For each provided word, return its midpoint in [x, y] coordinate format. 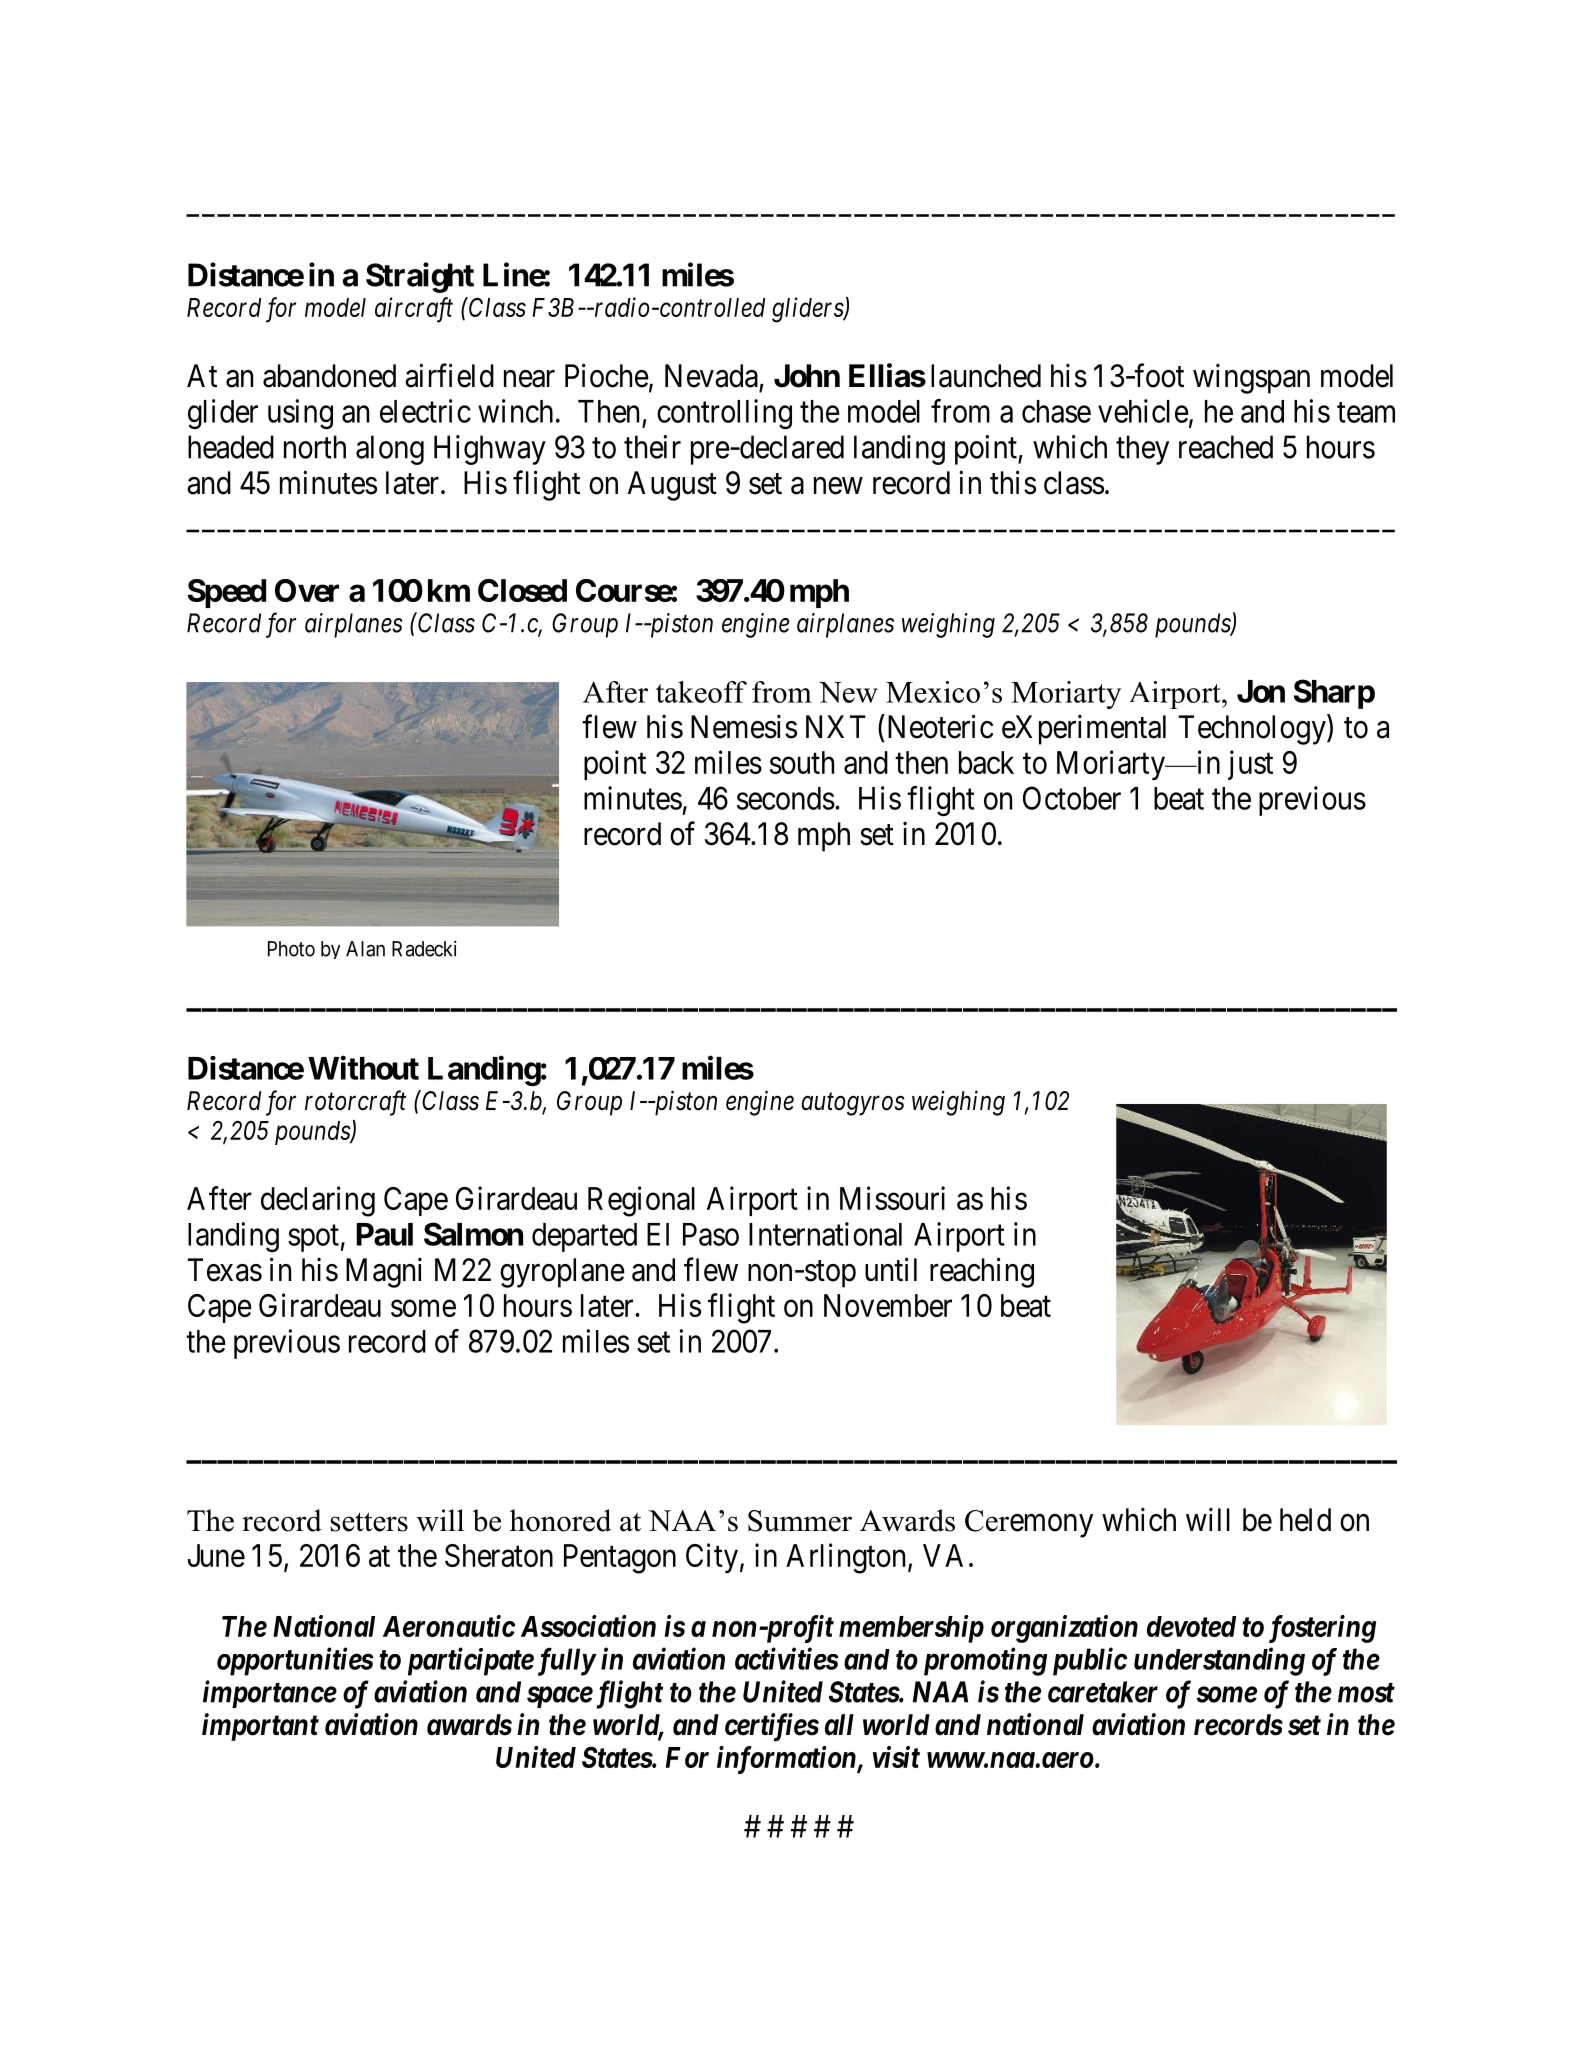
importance [270, 1694]
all [839, 1725]
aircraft [414, 310]
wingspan [1251, 378]
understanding [1219, 1661]
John [807, 376]
